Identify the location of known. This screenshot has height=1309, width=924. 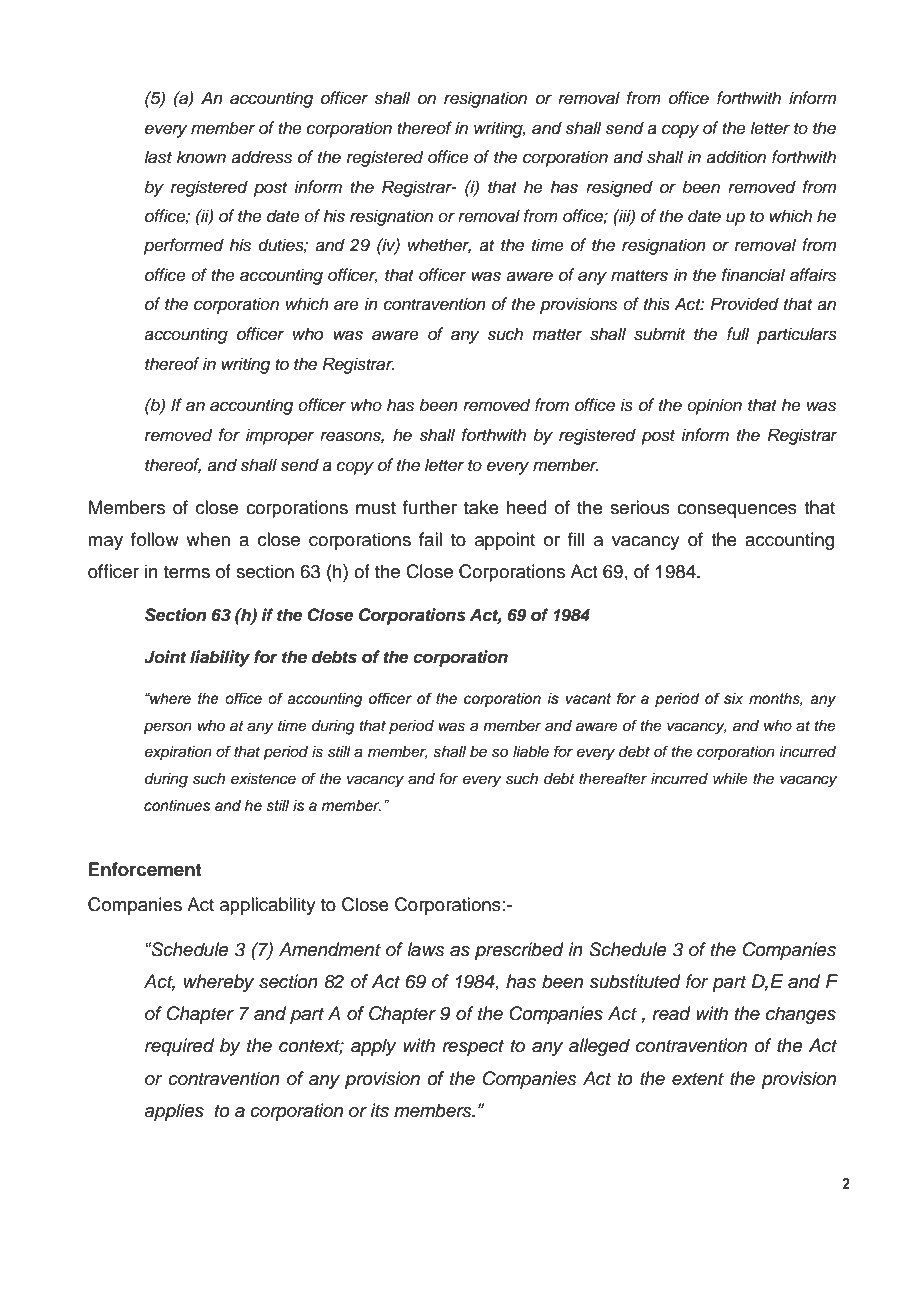
(201, 156).
